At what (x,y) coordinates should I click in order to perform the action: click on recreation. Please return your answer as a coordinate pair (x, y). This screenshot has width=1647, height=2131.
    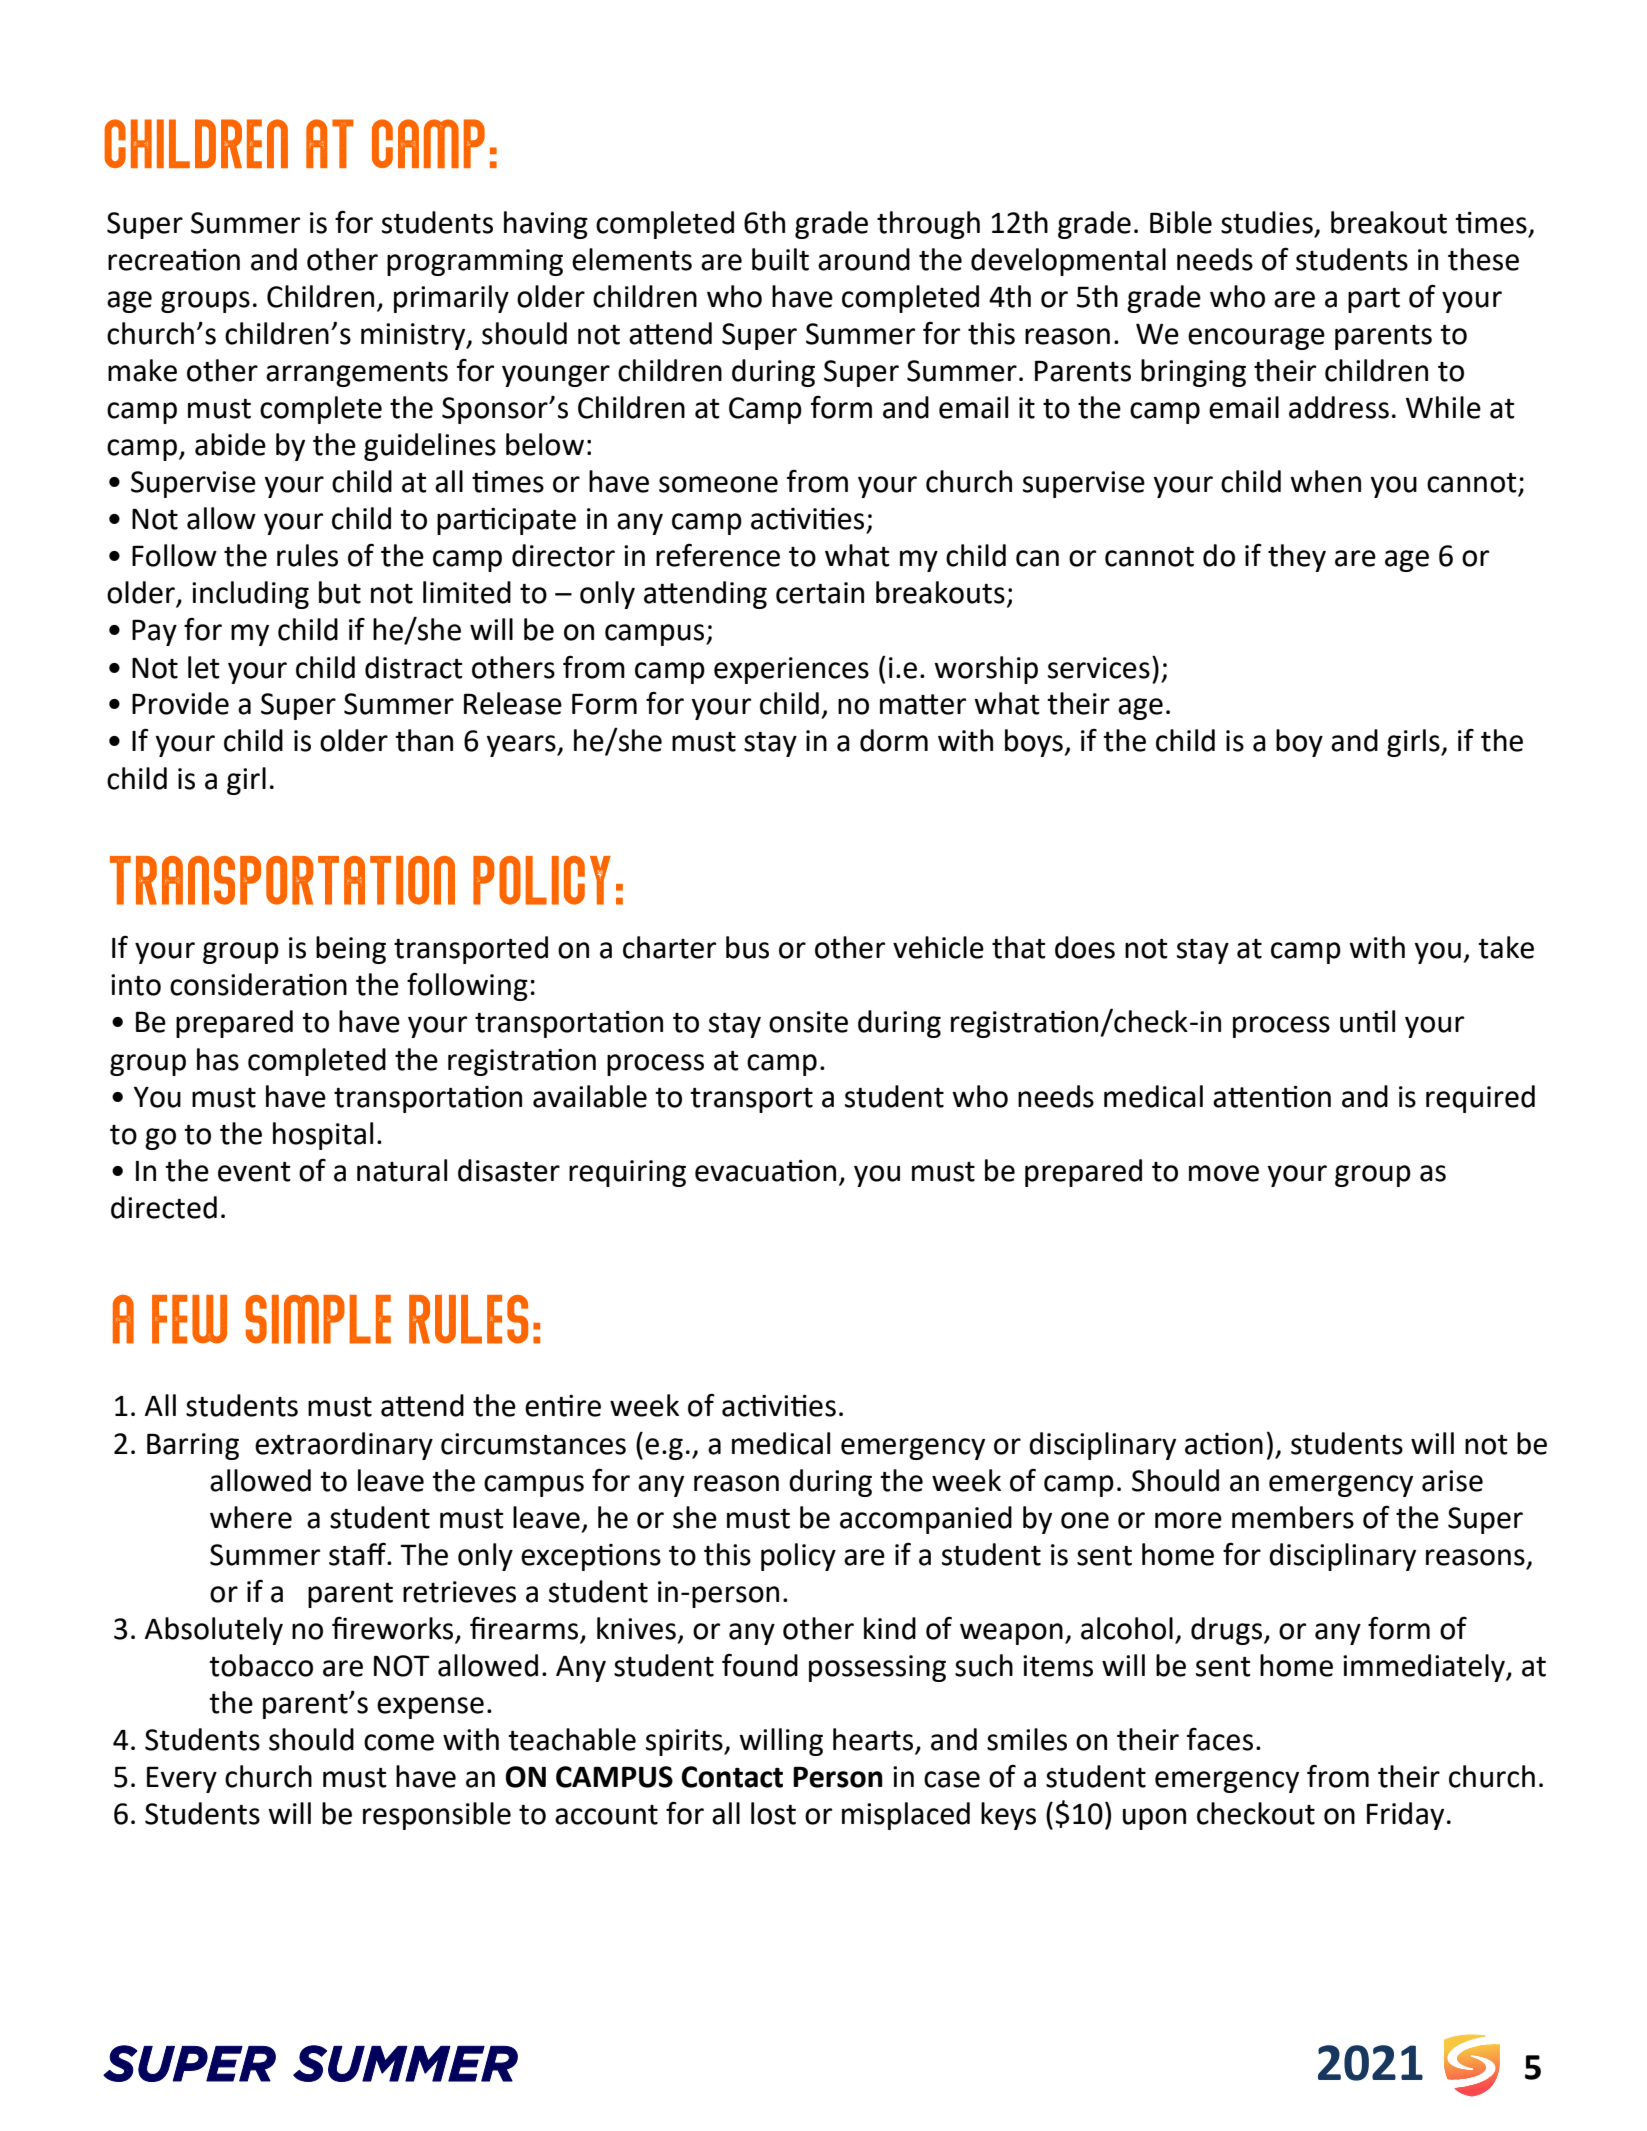
    Looking at the image, I should click on (174, 260).
